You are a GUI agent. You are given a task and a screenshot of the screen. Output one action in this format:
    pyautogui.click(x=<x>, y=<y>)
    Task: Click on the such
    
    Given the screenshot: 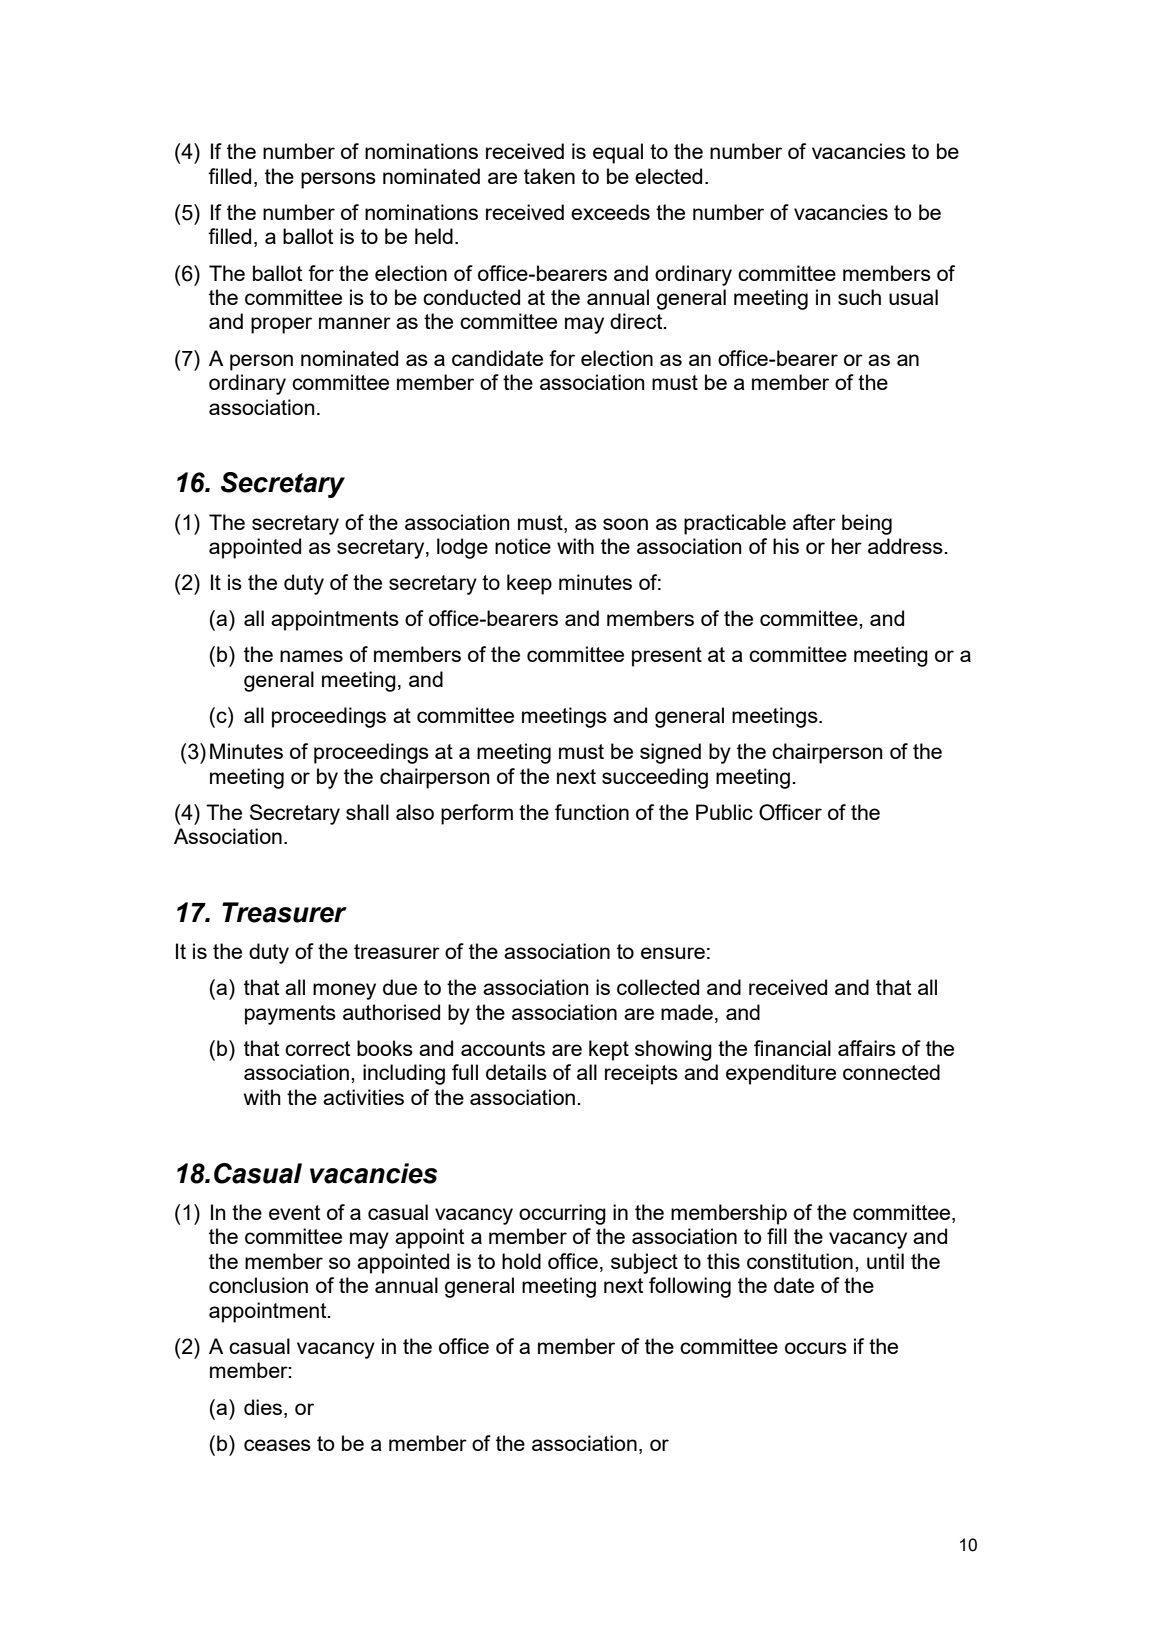 What is the action you would take?
    pyautogui.click(x=859, y=297)
